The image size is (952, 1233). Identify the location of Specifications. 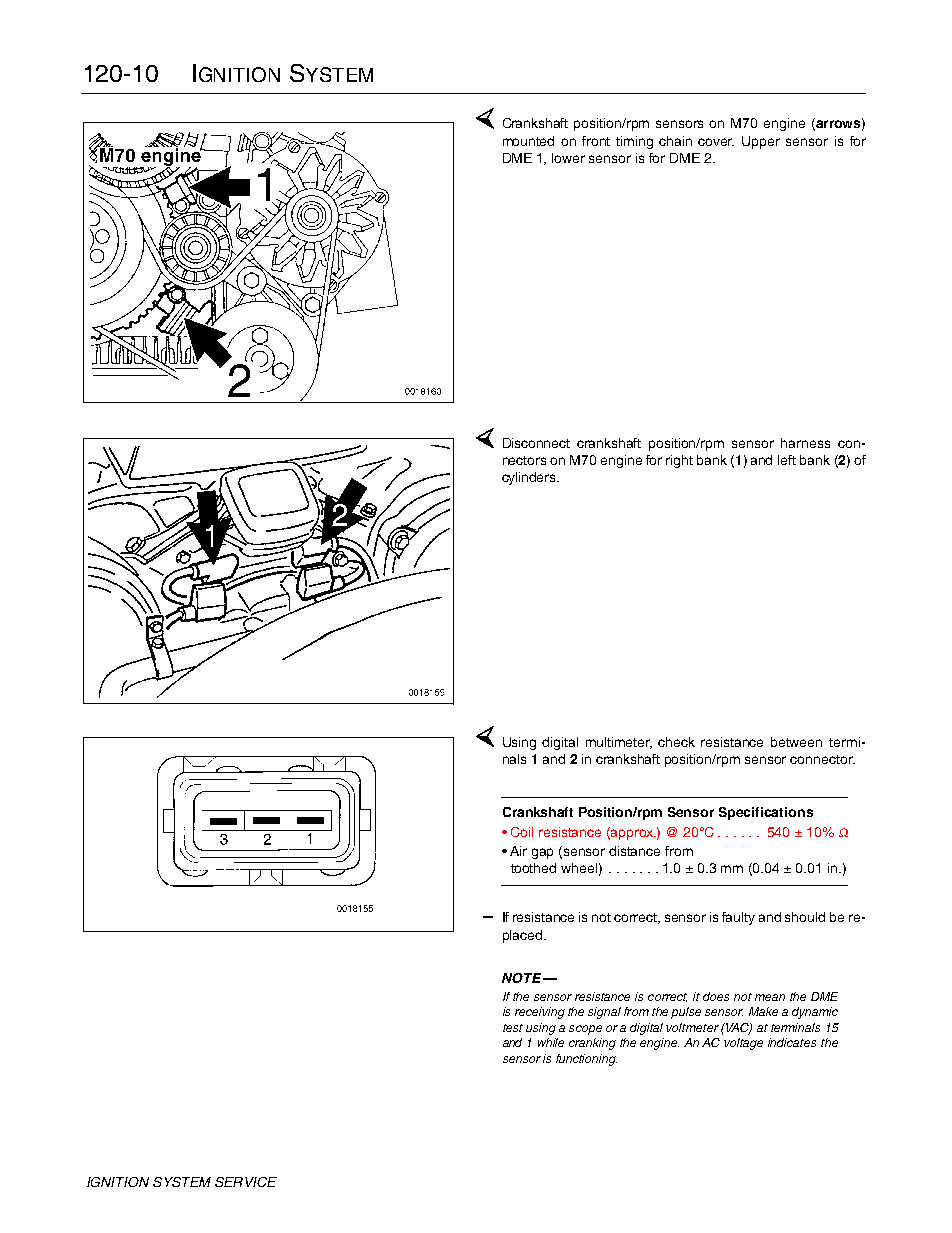
(766, 813).
